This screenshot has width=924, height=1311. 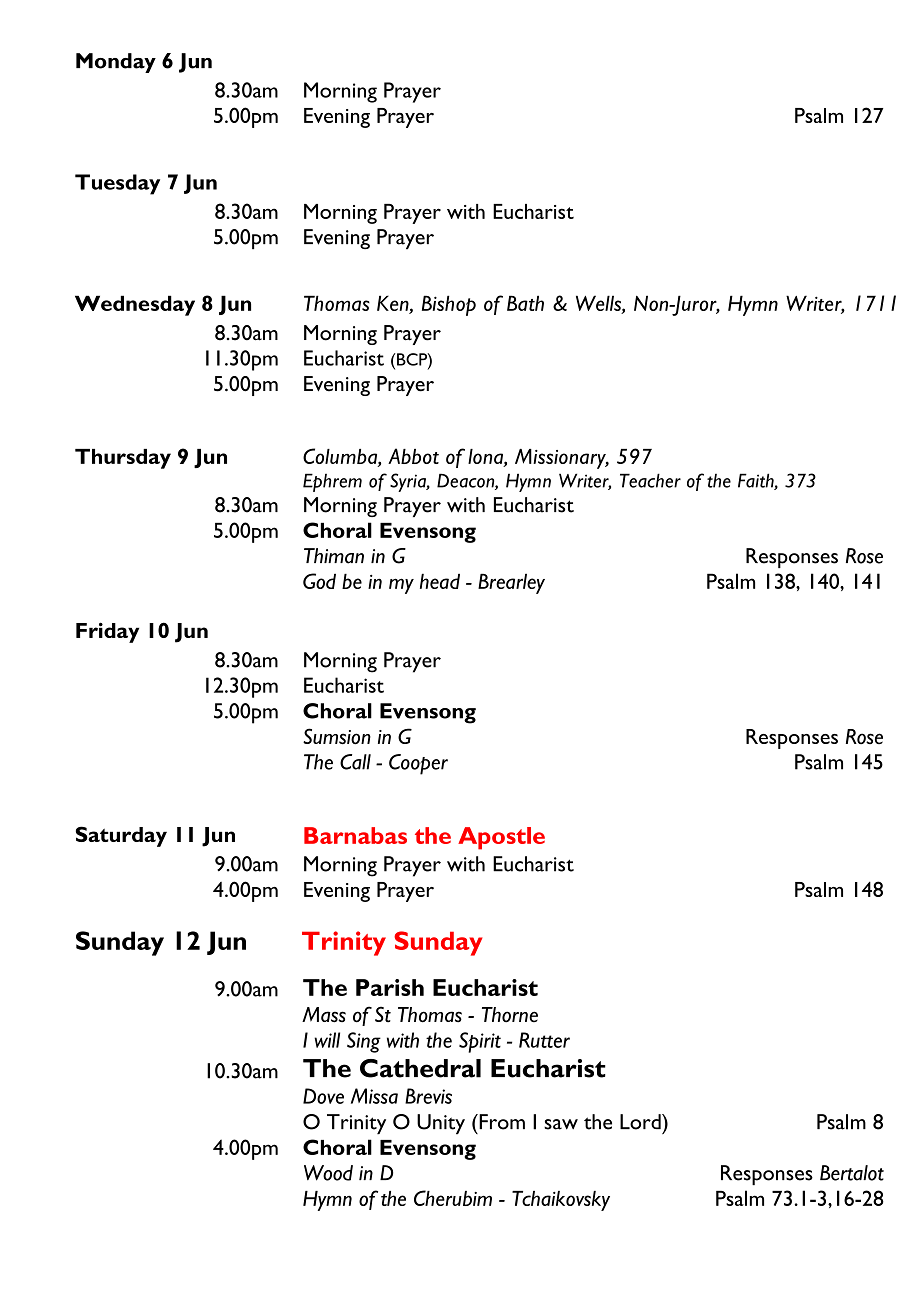 I want to click on head, so click(x=440, y=581).
